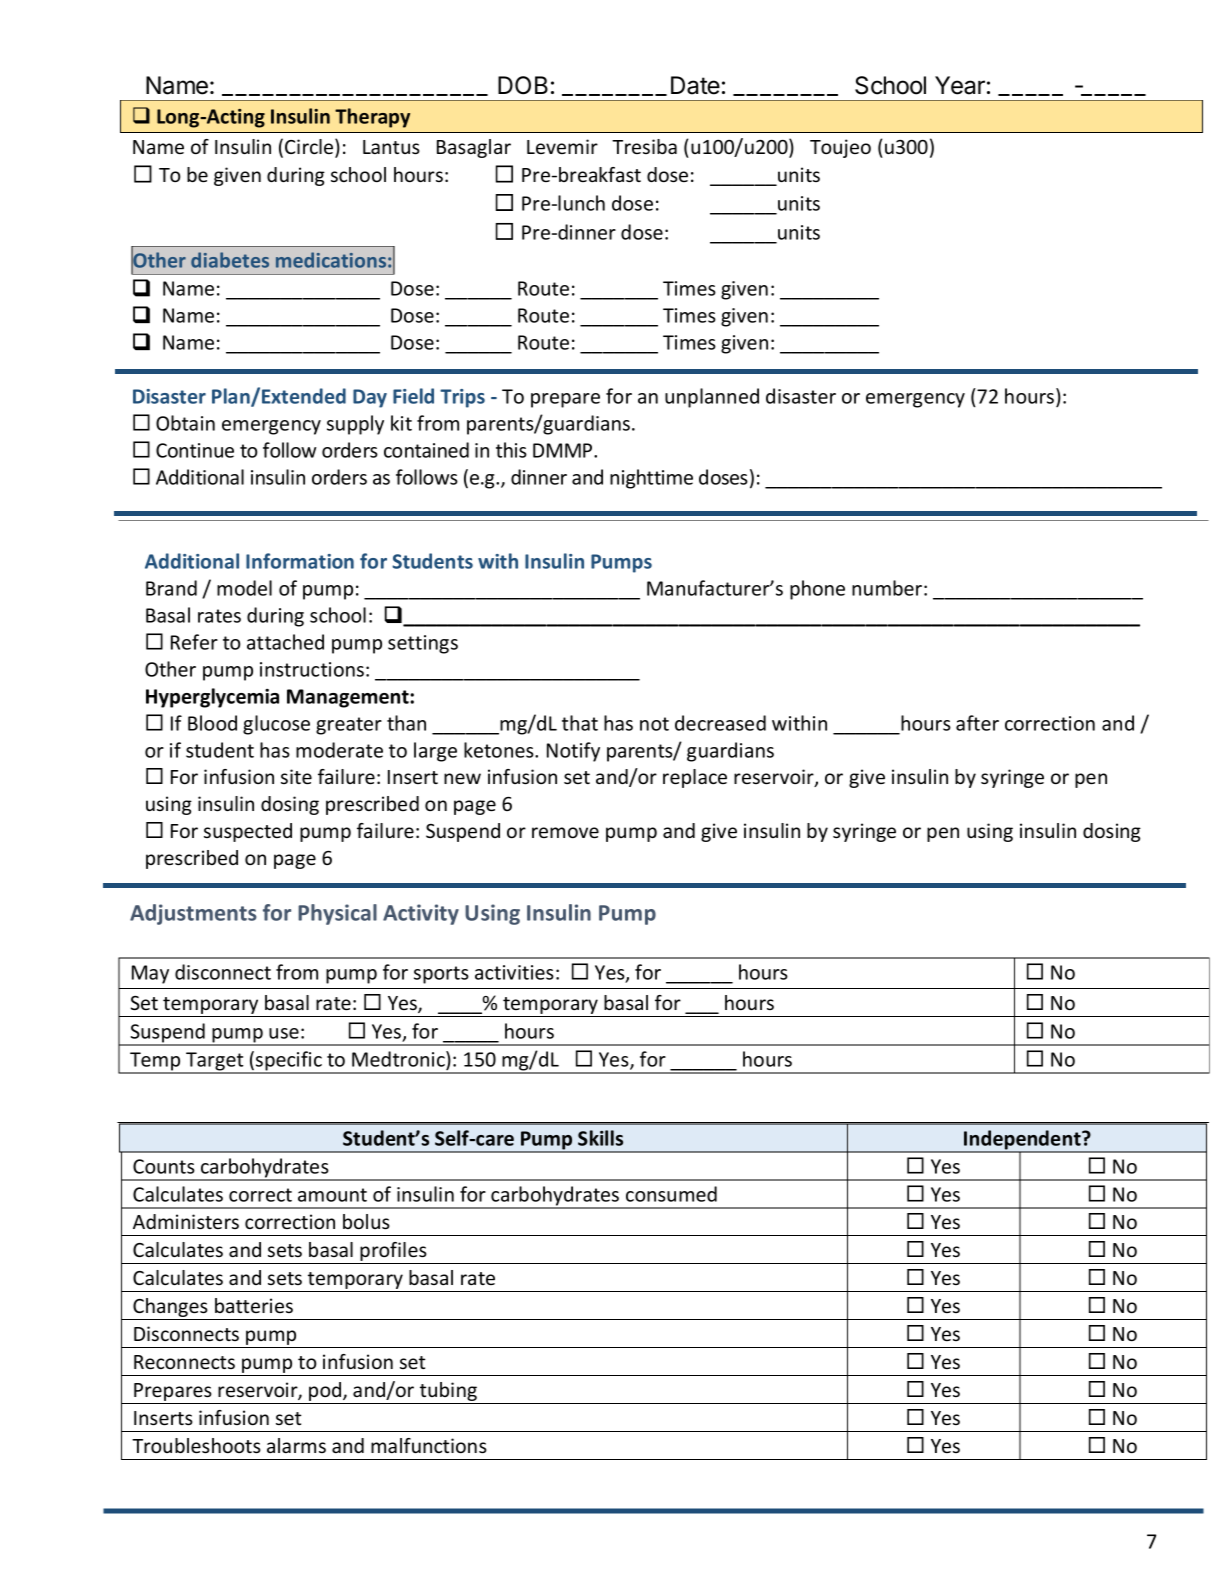 The height and width of the image is (1590, 1229). Describe the element at coordinates (514, 972) in the image. I see `activities` at that location.
